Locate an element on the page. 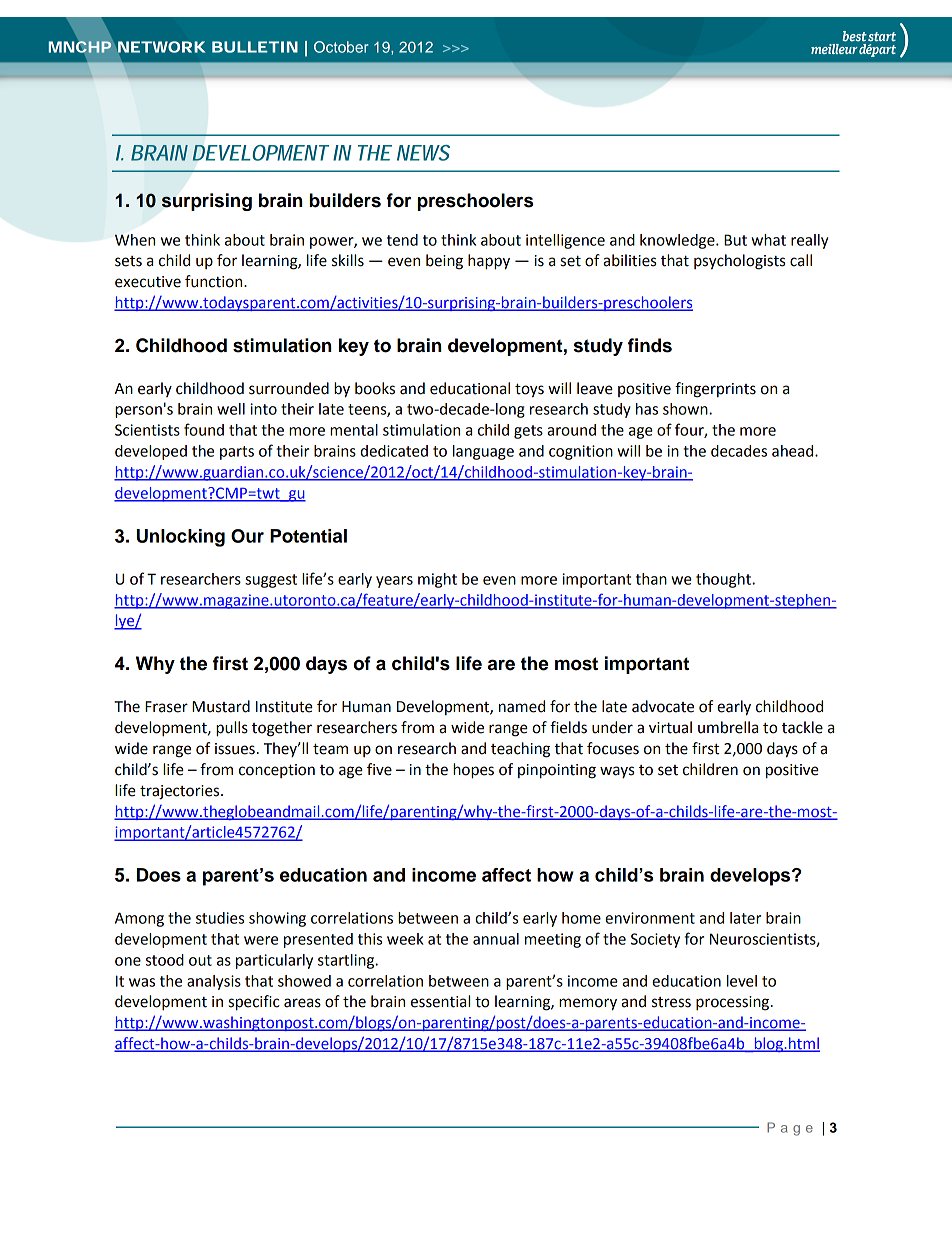 The height and width of the page is (1233, 952). specific is located at coordinates (254, 1003).
